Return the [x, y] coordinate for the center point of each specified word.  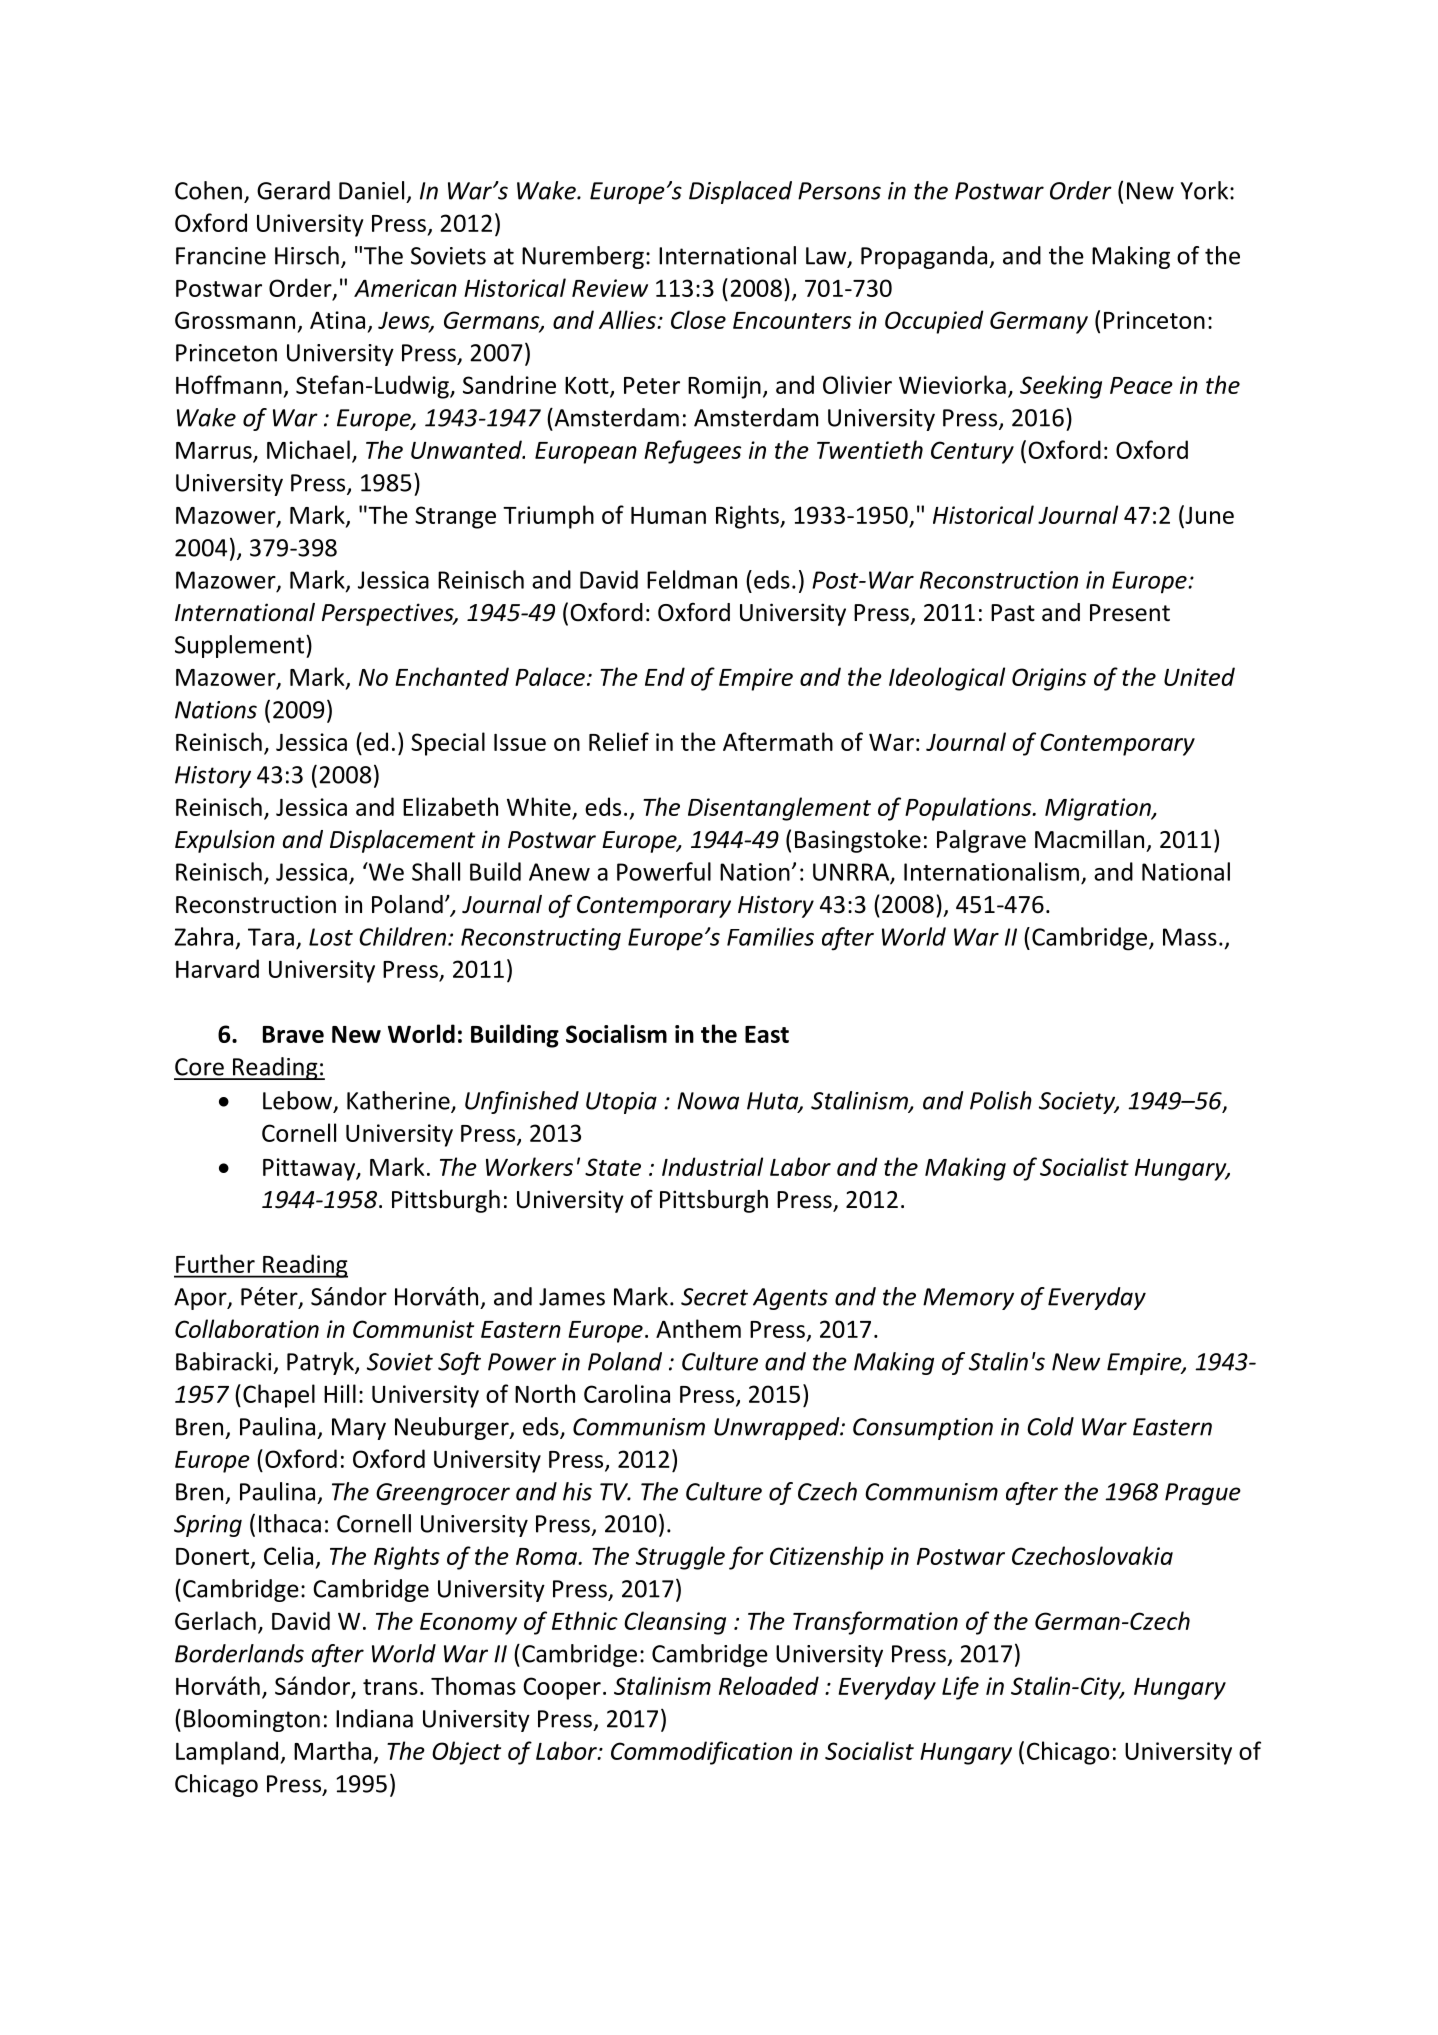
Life [960, 1688]
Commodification [701, 1753]
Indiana [374, 1718]
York [1204, 190]
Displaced [740, 192]
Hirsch [307, 255]
